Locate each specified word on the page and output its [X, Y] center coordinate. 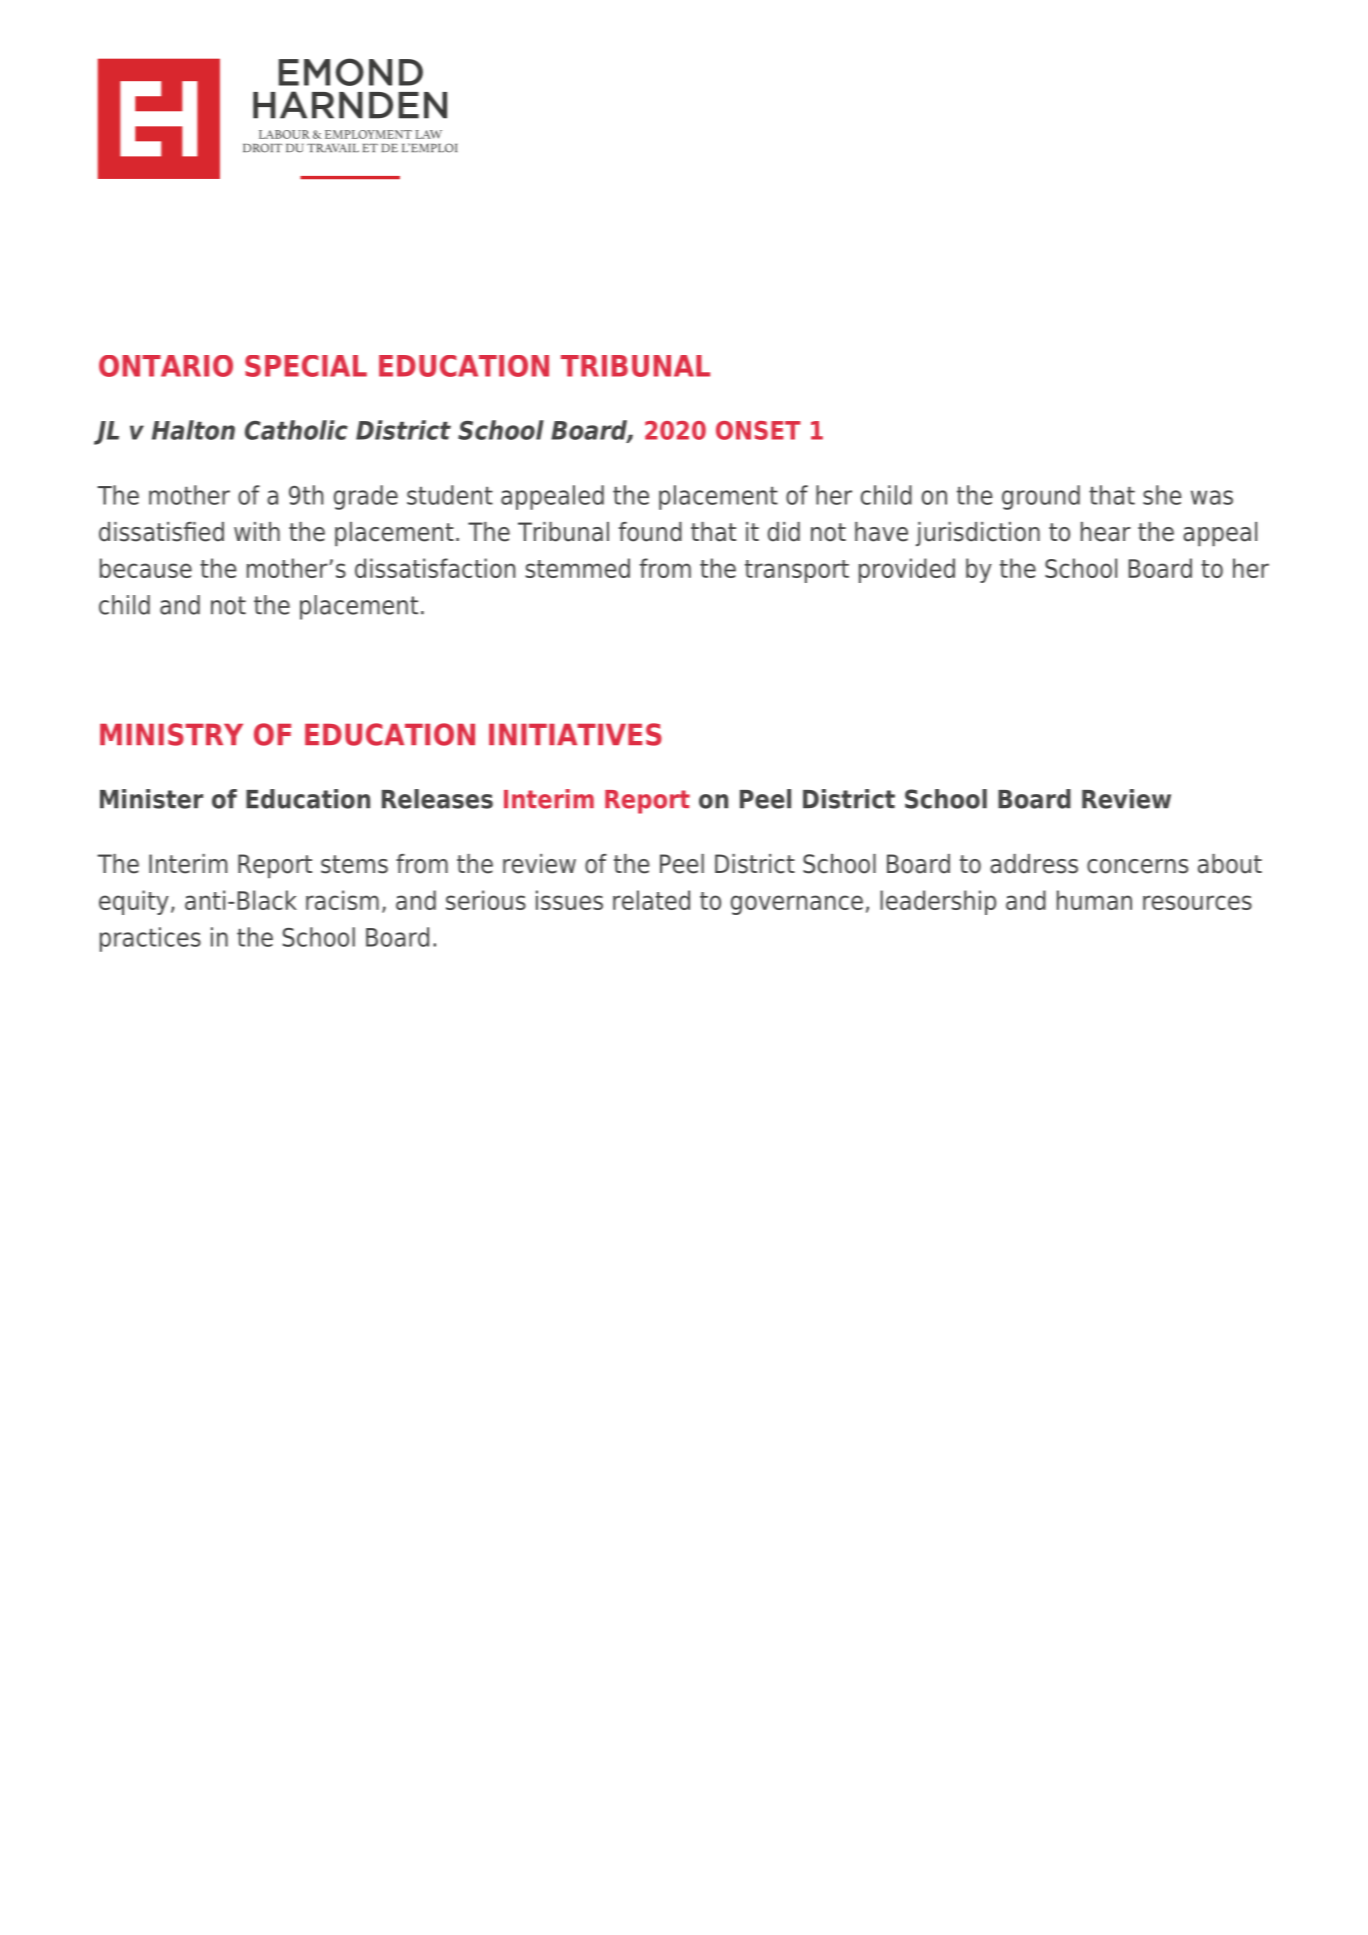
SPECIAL [306, 366]
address [1034, 864]
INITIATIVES [575, 734]
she [1162, 495]
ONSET [758, 430]
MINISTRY [171, 734]
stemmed [577, 568]
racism [342, 900]
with [257, 531]
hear [1106, 532]
